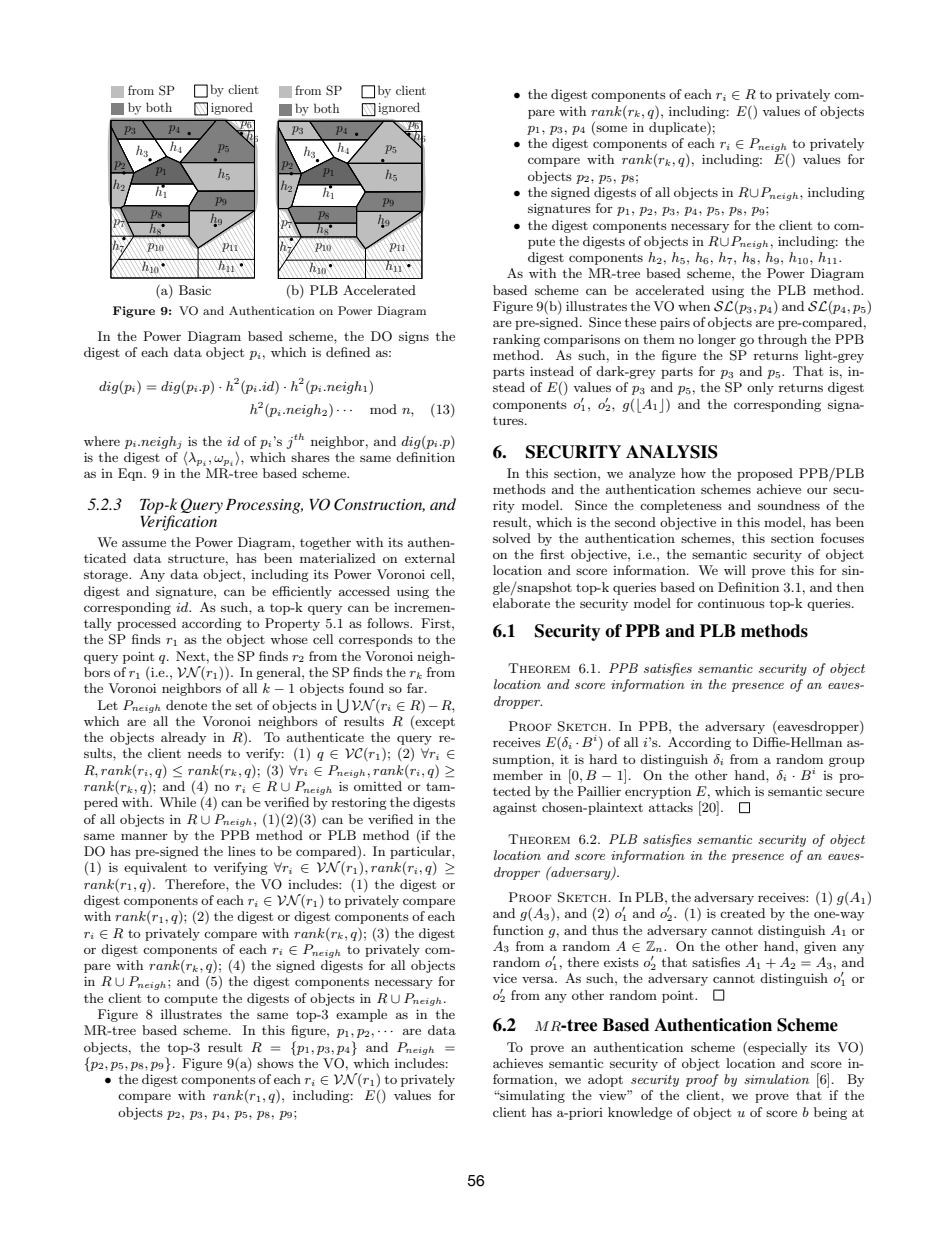 The width and height of the document is (952, 1233). What do you see at coordinates (694, 306) in the document?
I see `when` at bounding box center [694, 306].
